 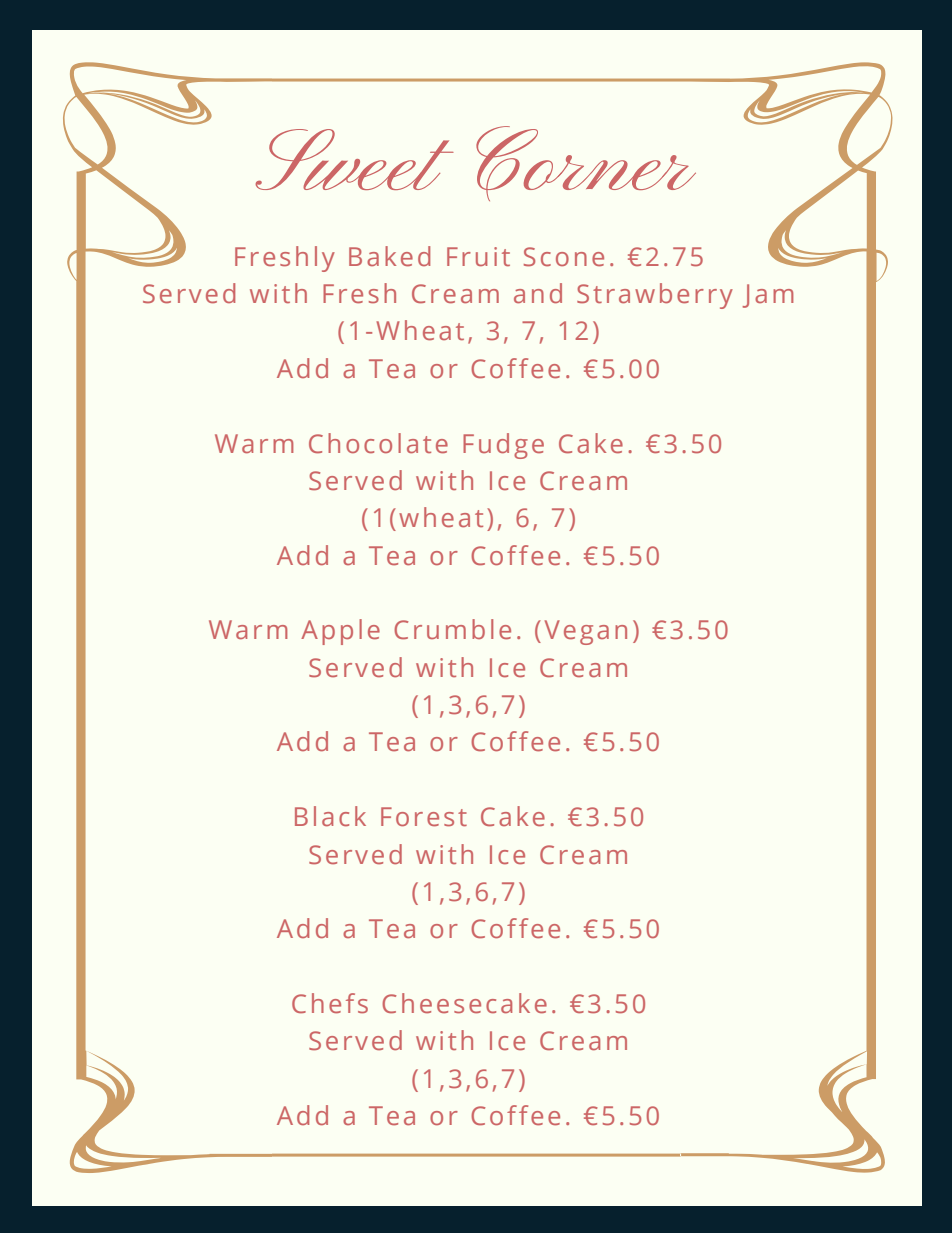 What do you see at coordinates (586, 632) in the screenshot?
I see `Vegan` at bounding box center [586, 632].
